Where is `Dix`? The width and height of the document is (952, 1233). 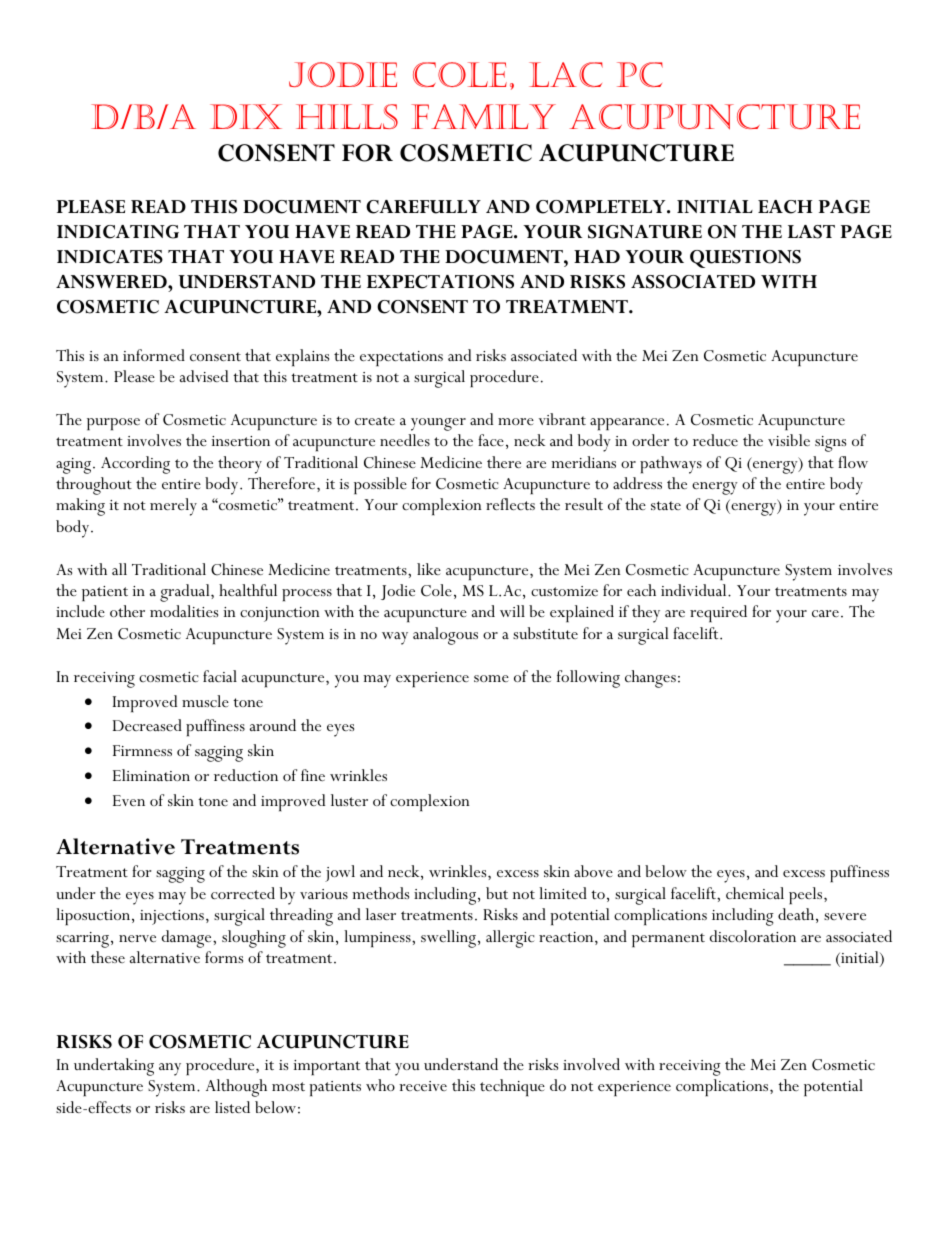 Dix is located at coordinates (246, 116).
